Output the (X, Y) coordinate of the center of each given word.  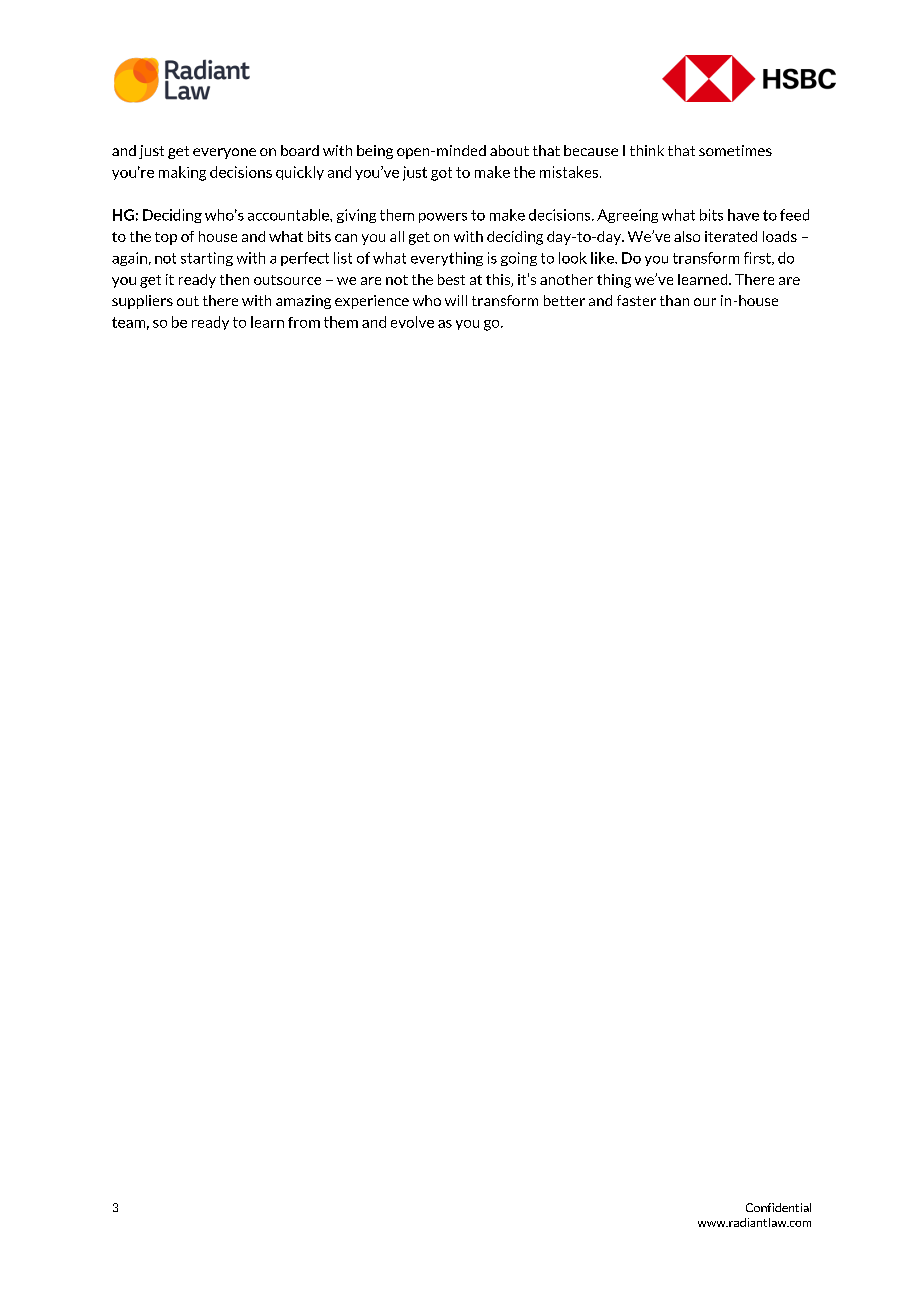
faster (636, 300)
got (441, 174)
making (182, 173)
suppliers (142, 302)
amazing (303, 302)
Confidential (778, 1207)
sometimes (735, 150)
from (304, 322)
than (674, 300)
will (456, 300)
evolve (412, 322)
